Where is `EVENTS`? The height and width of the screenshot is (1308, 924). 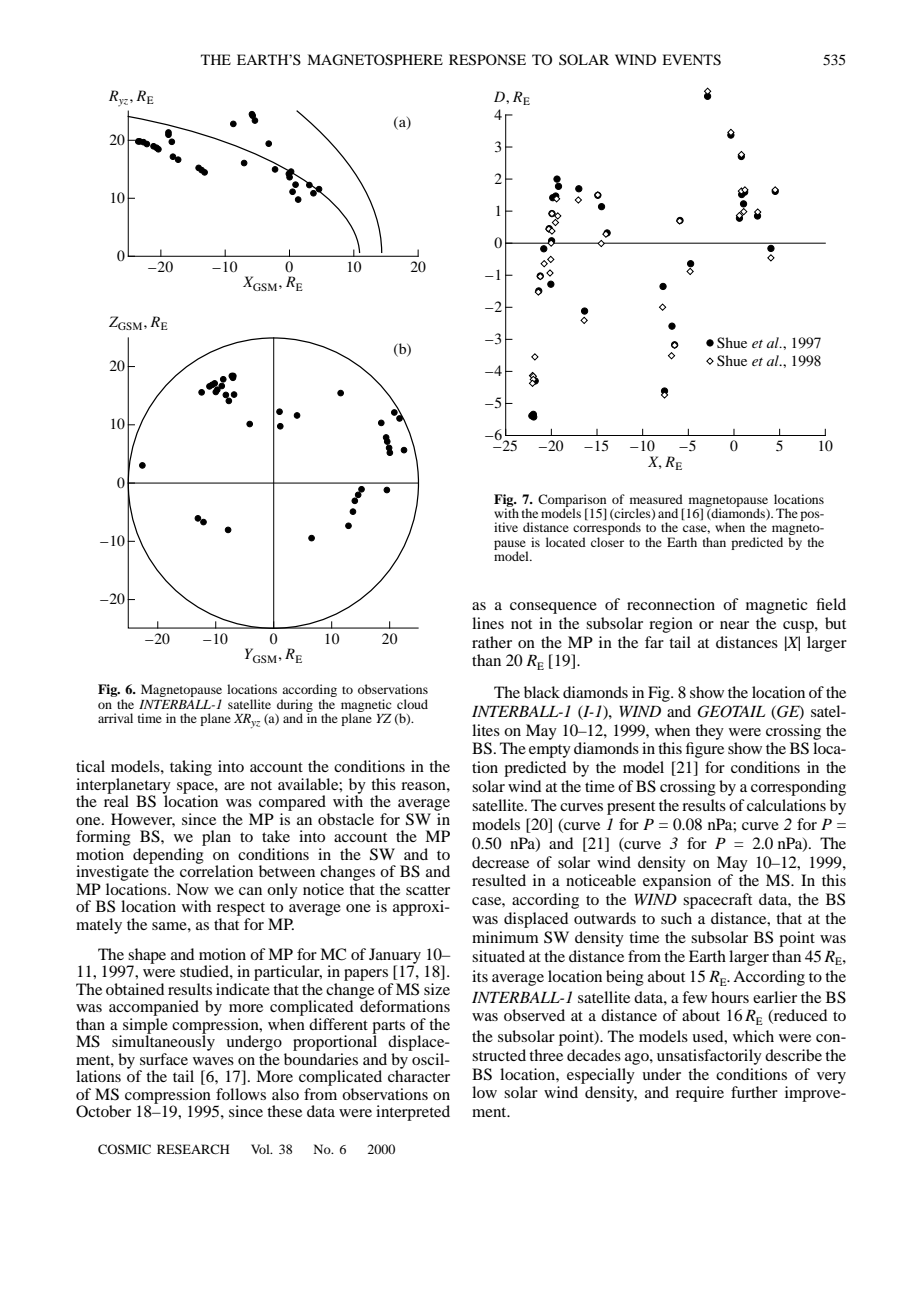 EVENTS is located at coordinates (691, 60).
